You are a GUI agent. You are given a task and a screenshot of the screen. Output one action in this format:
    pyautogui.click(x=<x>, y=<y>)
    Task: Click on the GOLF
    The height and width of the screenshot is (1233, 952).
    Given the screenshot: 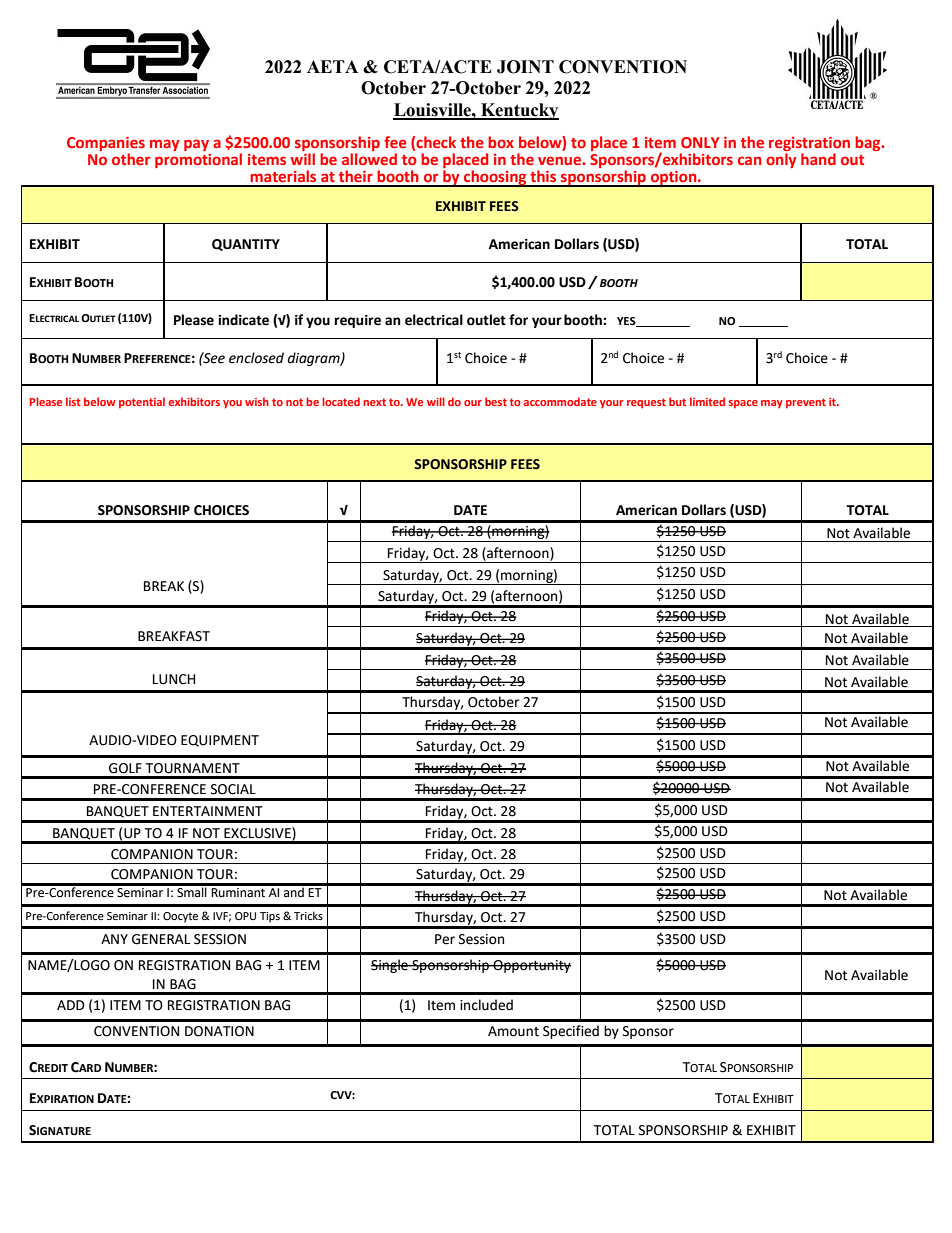 What is the action you would take?
    pyautogui.click(x=125, y=768)
